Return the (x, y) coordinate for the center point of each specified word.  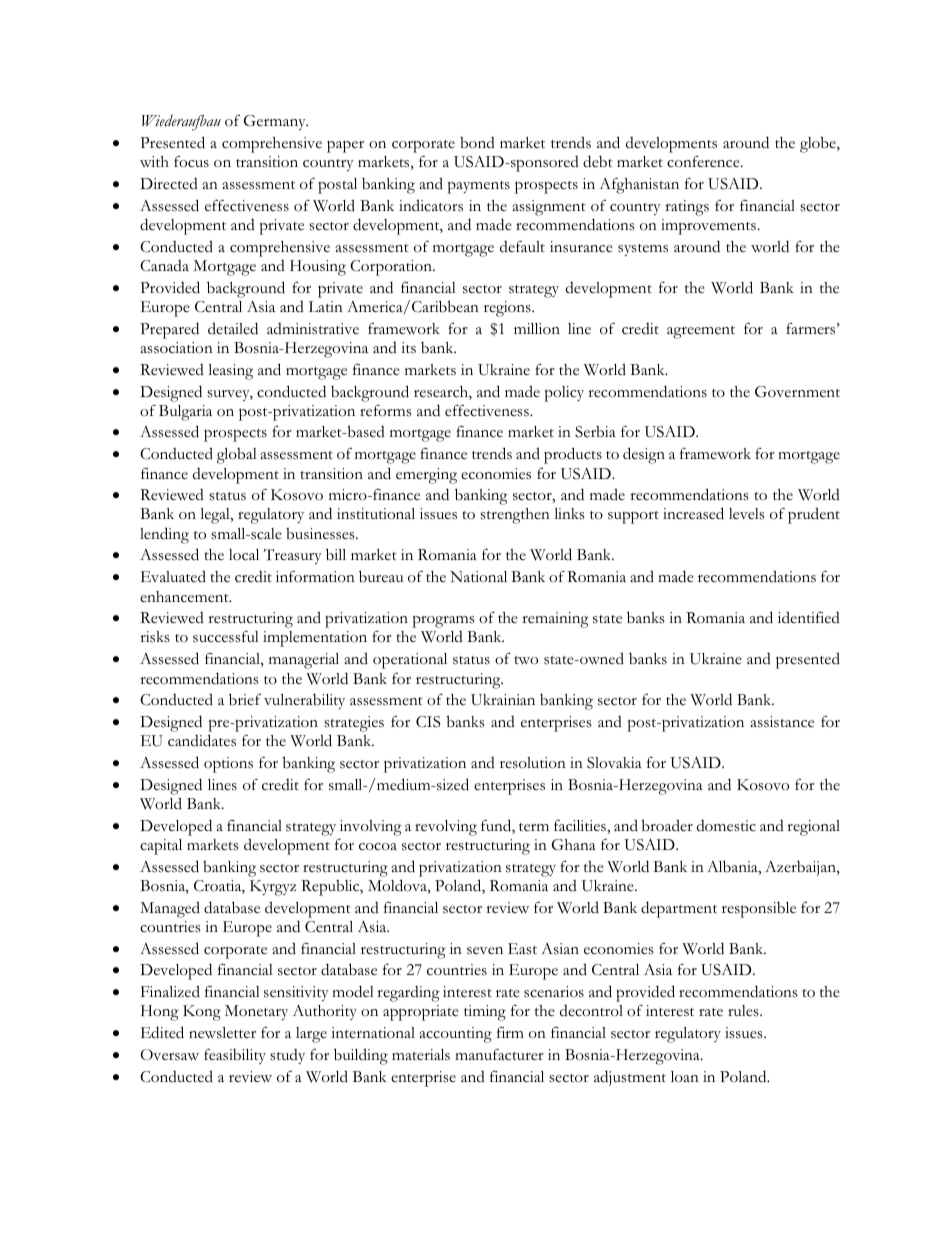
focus (191, 162)
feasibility (235, 1056)
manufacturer (499, 1054)
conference (704, 162)
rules (744, 1011)
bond (477, 143)
